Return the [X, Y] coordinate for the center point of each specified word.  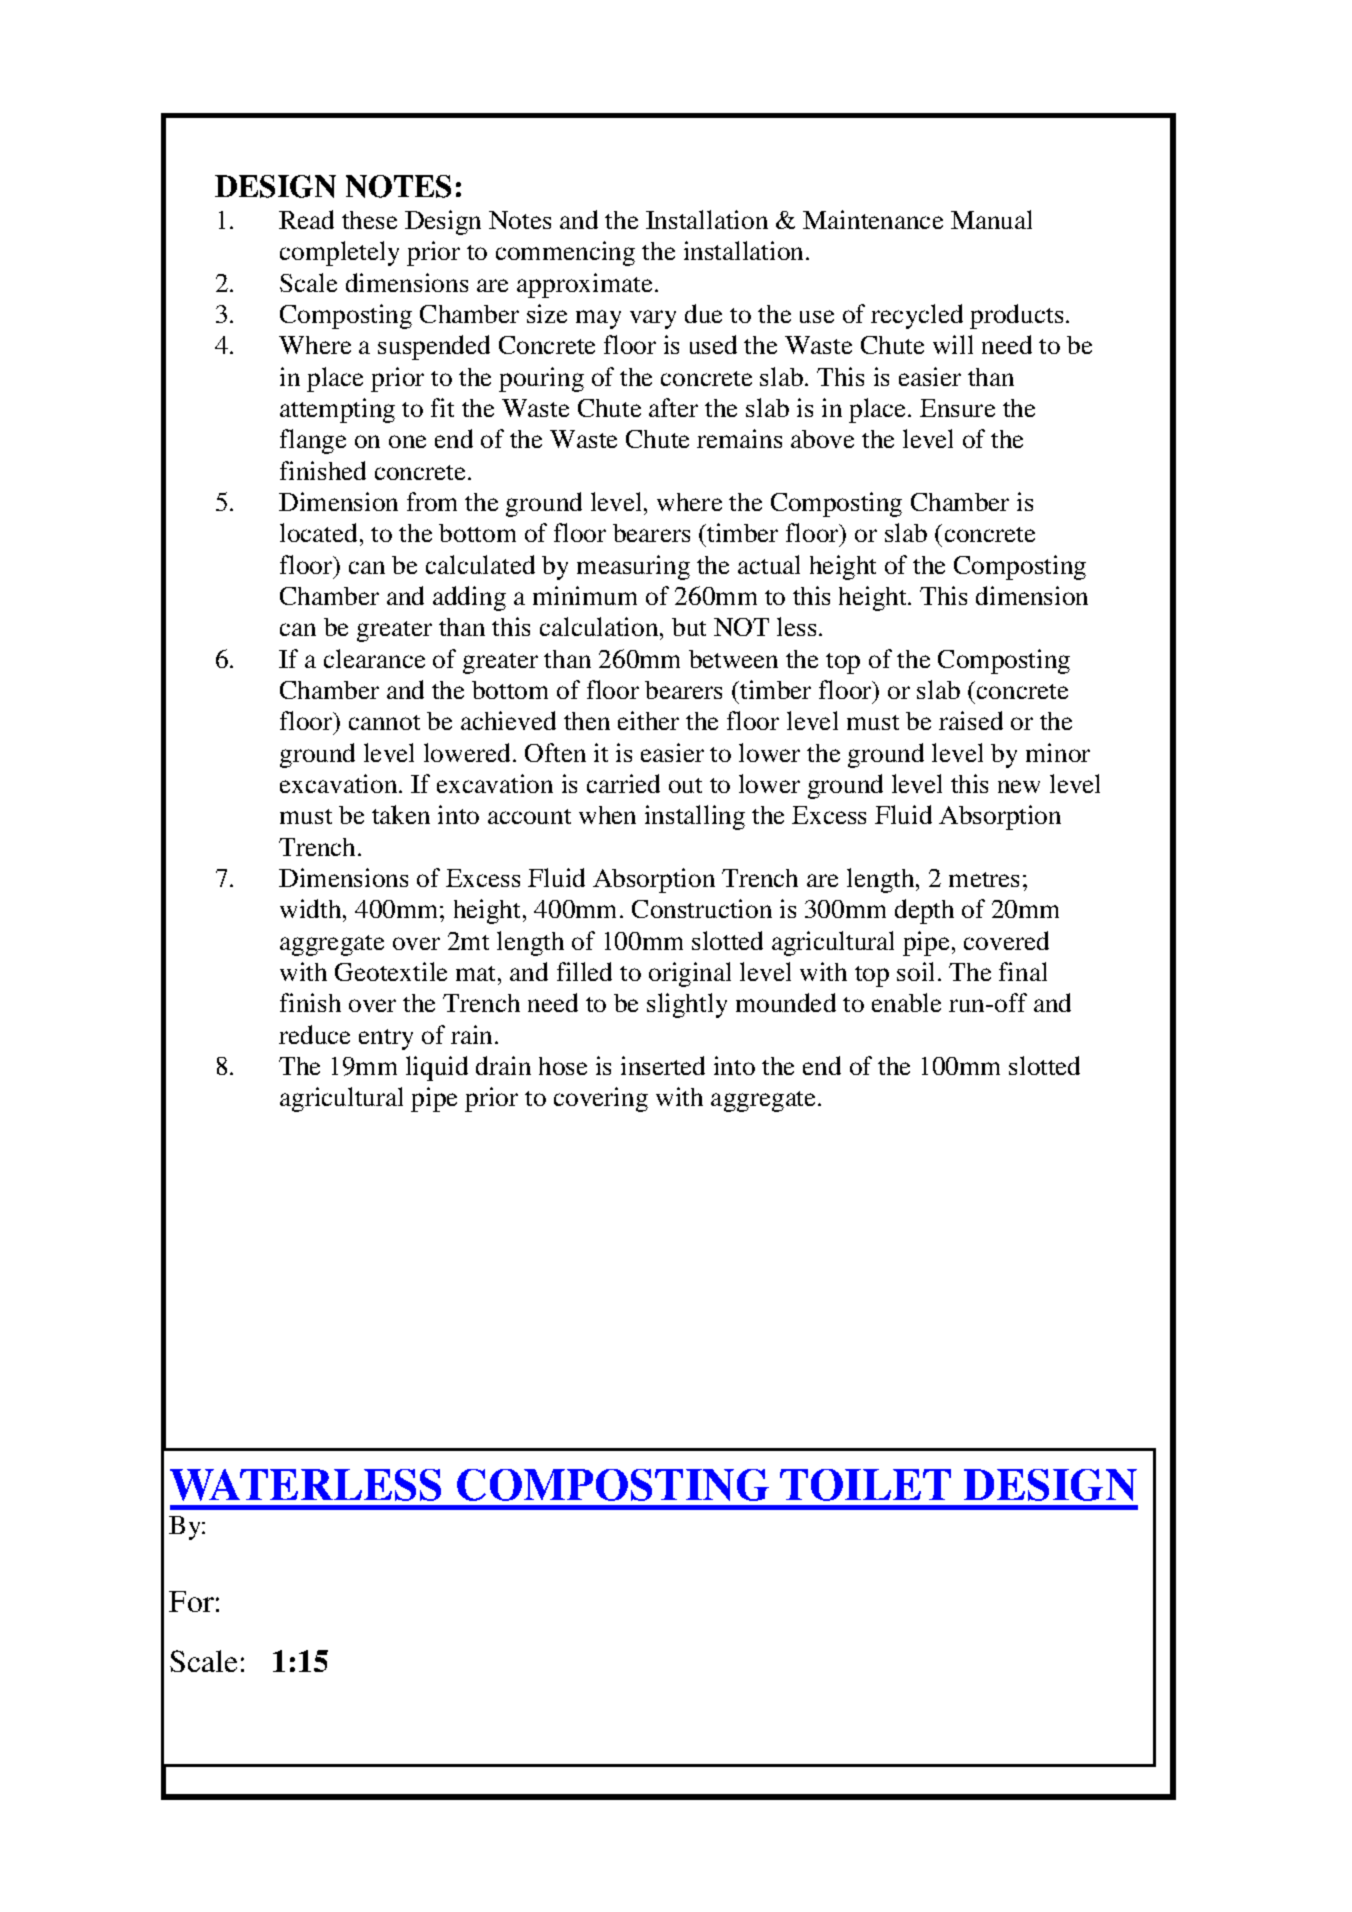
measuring [633, 567]
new [1019, 786]
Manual [991, 219]
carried [623, 783]
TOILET [865, 1485]
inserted [663, 1065]
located [318, 532]
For [191, 1601]
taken [401, 814]
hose [563, 1066]
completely [339, 253]
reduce [314, 1034]
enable [906, 1002]
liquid [437, 1068]
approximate [584, 285]
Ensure [957, 408]
